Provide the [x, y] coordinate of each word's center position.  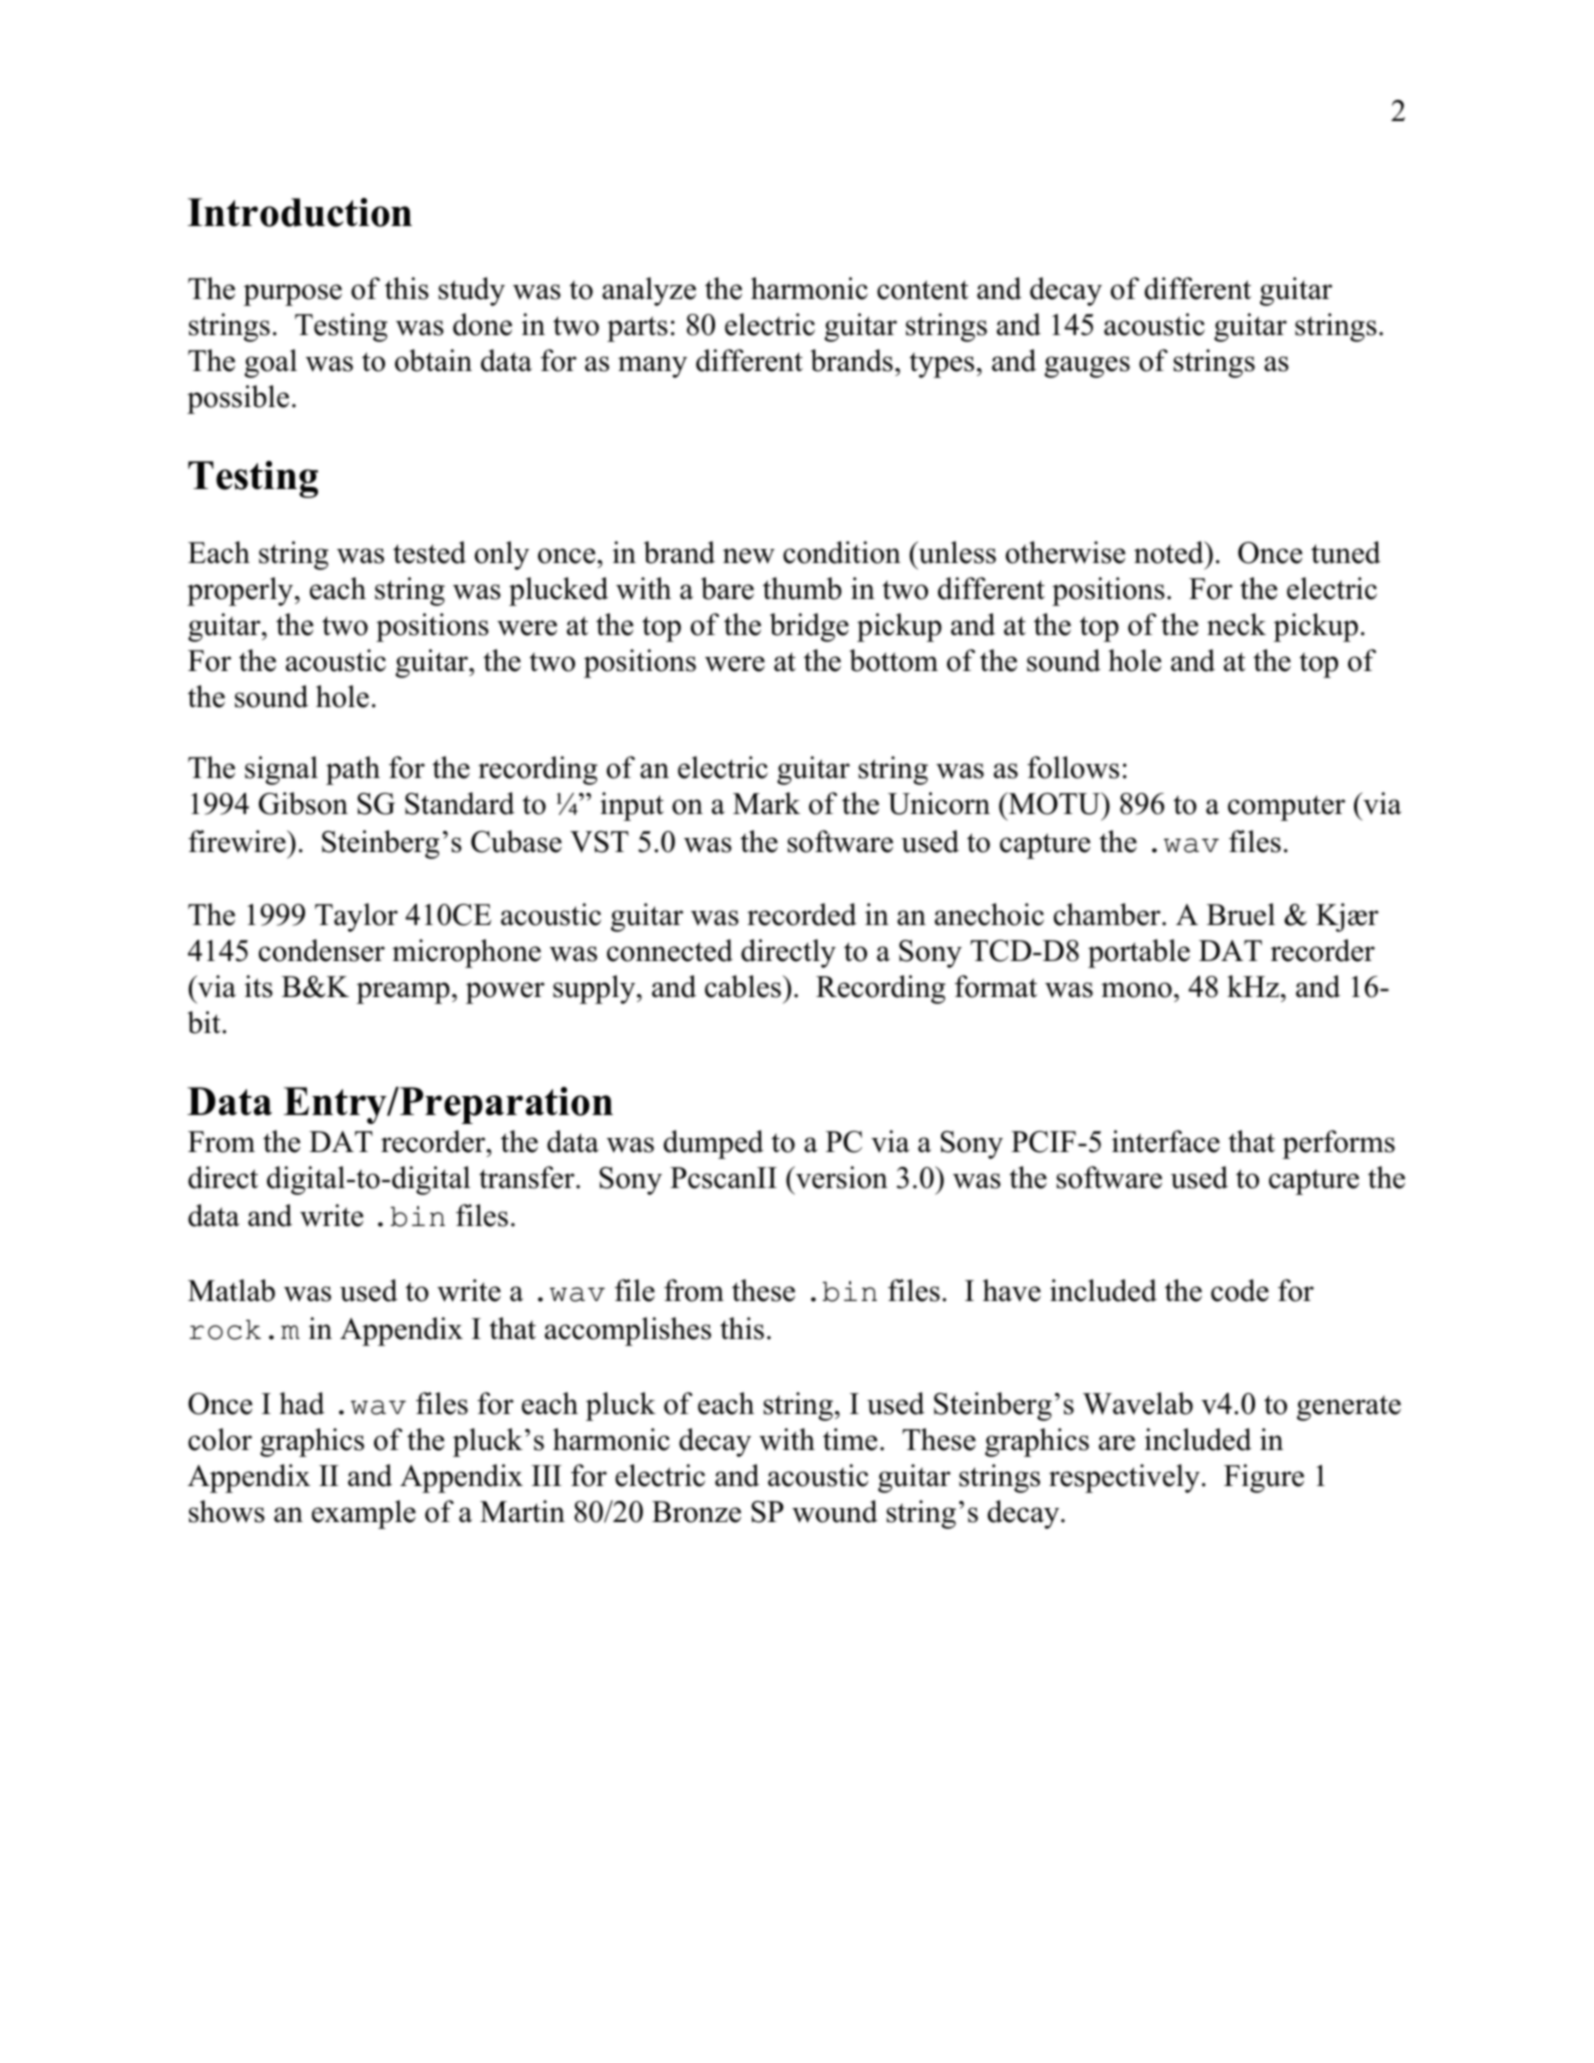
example [364, 1514]
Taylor [356, 917]
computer [1286, 808]
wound [835, 1511]
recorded [802, 914]
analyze [649, 291]
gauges [1087, 367]
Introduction [300, 212]
